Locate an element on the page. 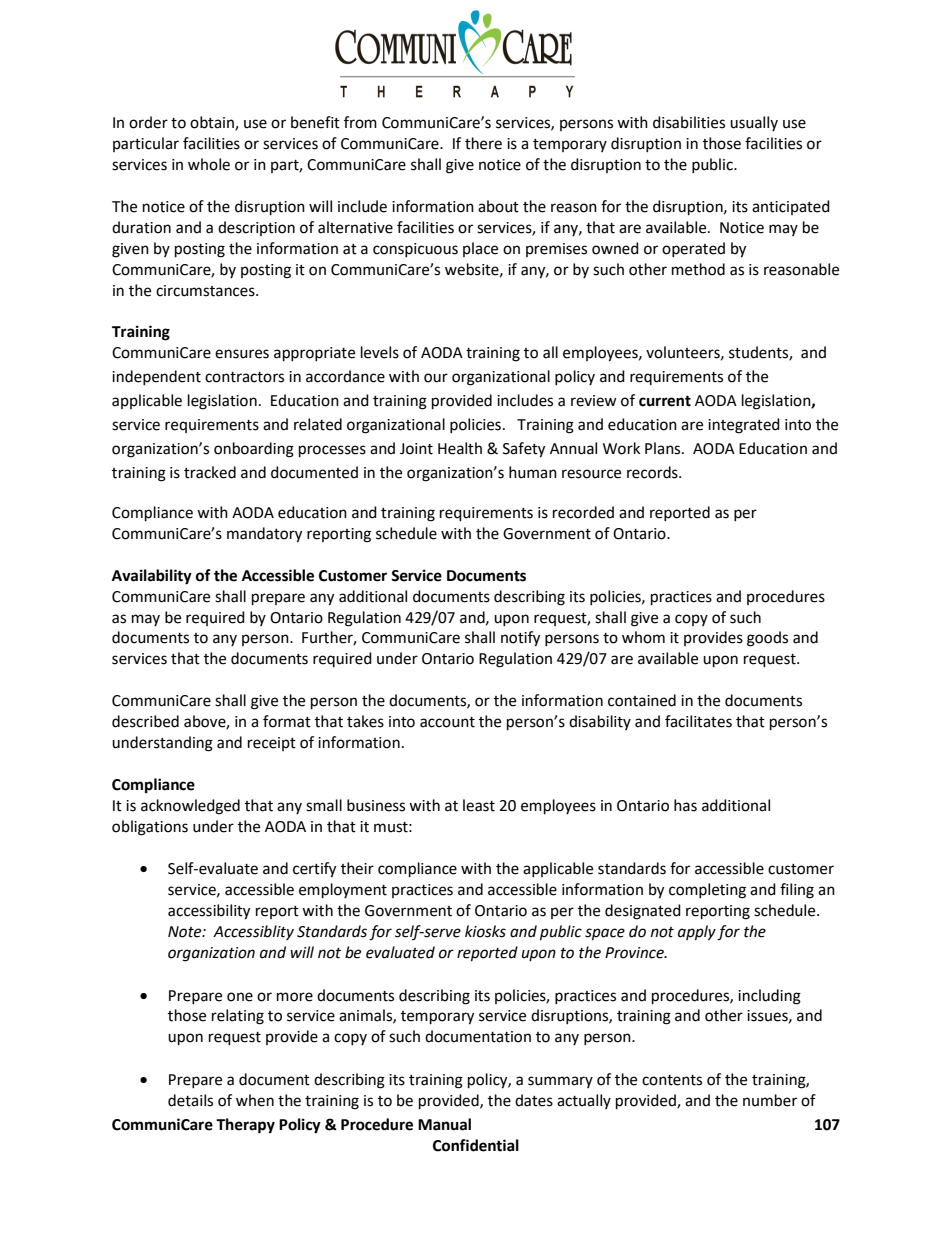 The width and height of the page is (952, 1233). Therapy is located at coordinates (245, 1126).
